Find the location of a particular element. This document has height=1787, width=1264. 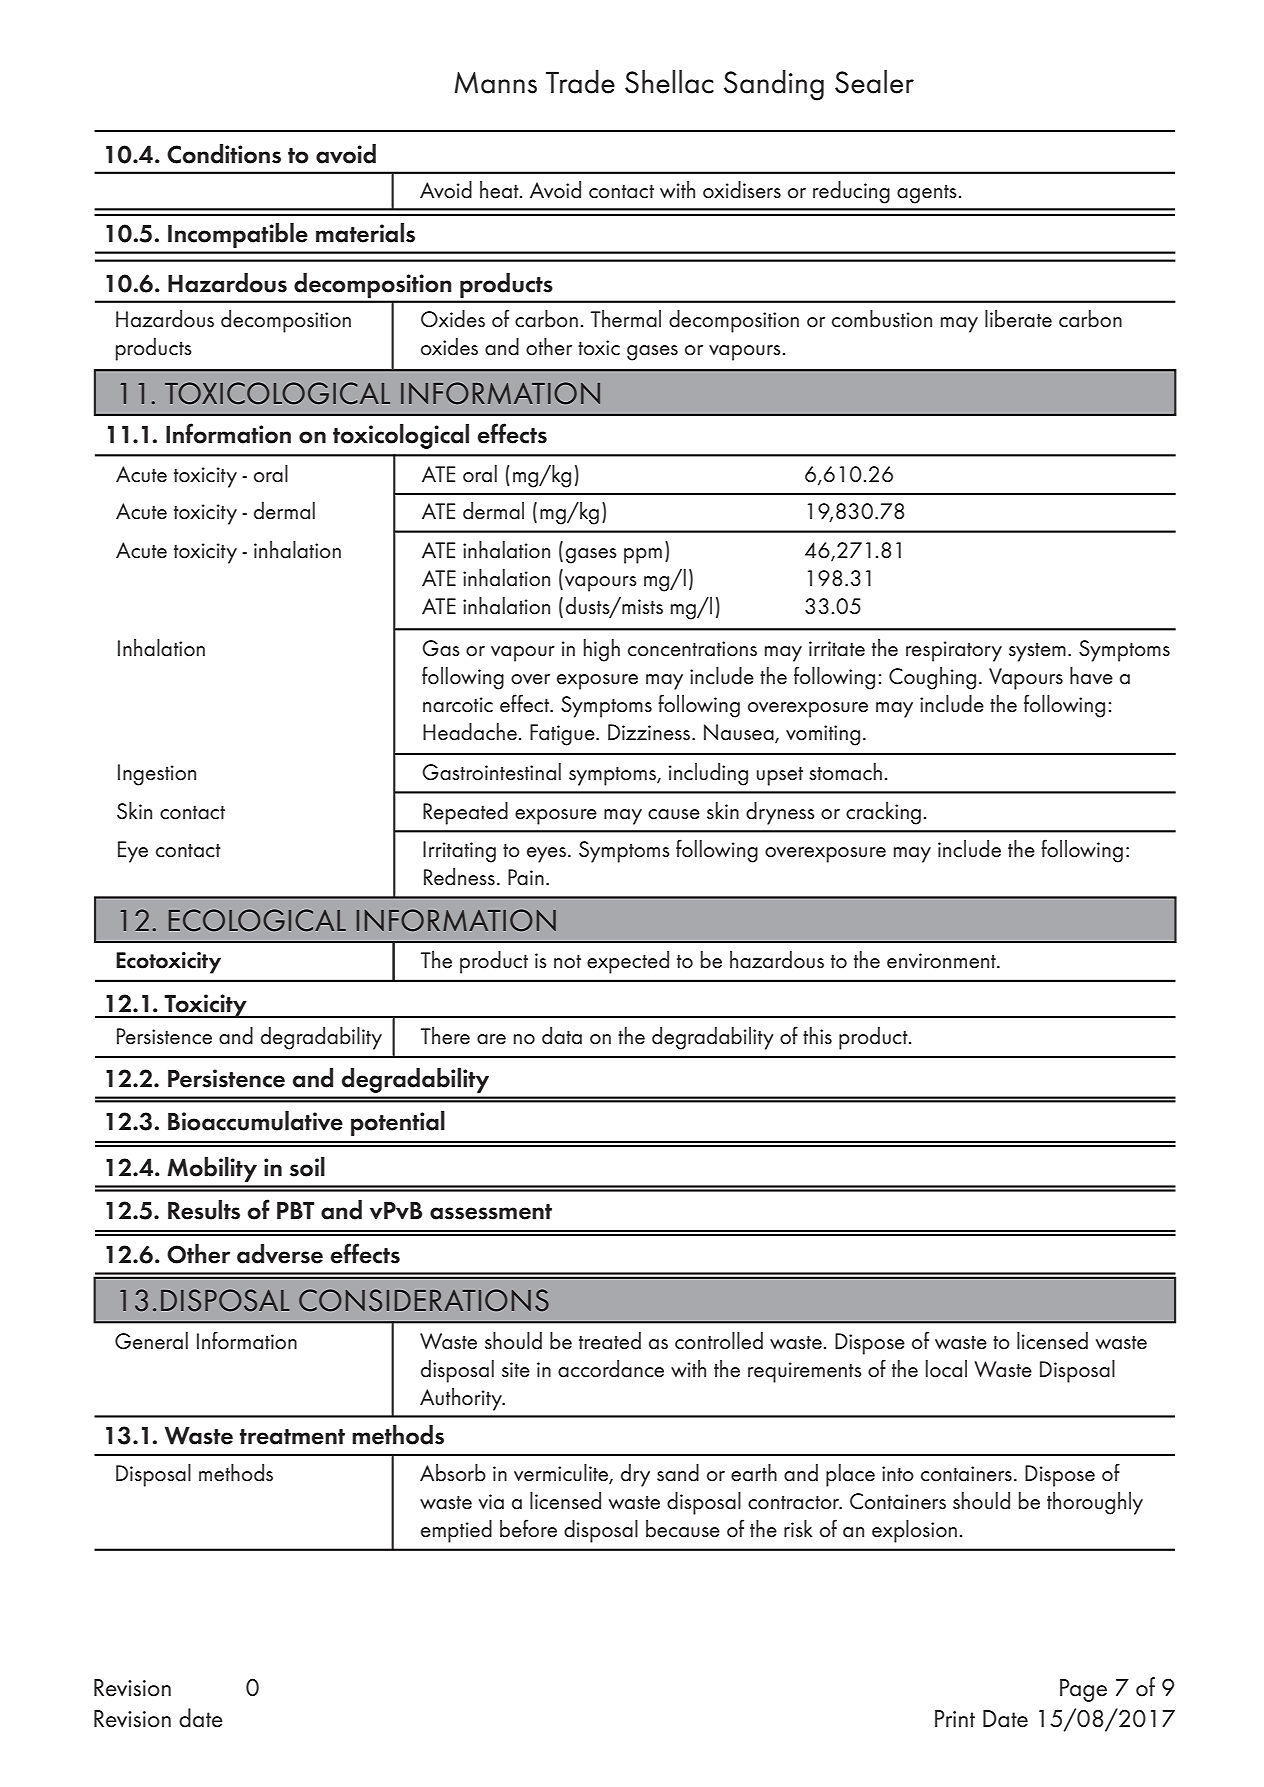

Bioaccumulative is located at coordinates (255, 1121).
